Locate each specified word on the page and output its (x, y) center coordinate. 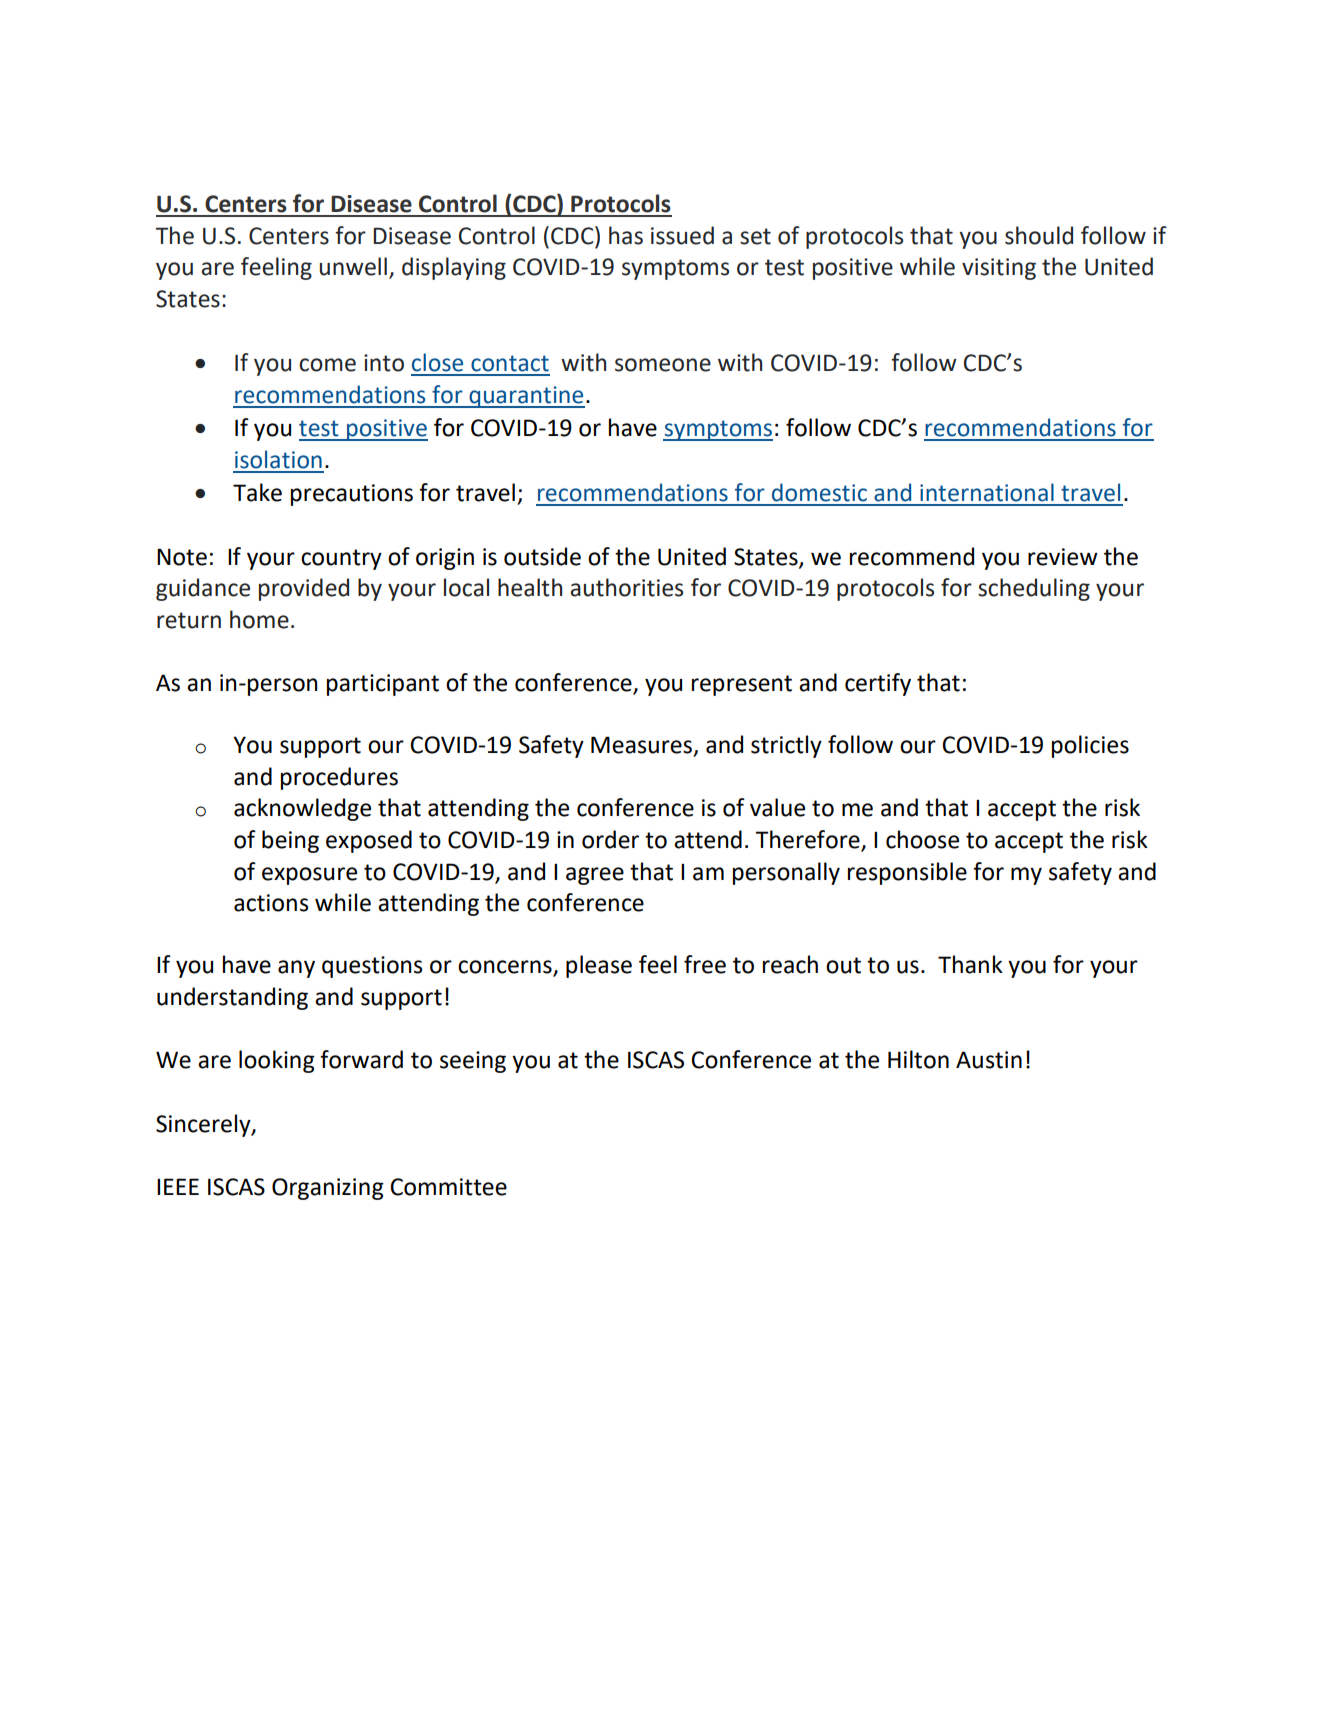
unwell (353, 266)
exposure (309, 876)
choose (922, 839)
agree (595, 876)
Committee (448, 1187)
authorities (626, 587)
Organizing (328, 1189)
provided (304, 589)
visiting (999, 269)
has (626, 235)
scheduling (1034, 589)
